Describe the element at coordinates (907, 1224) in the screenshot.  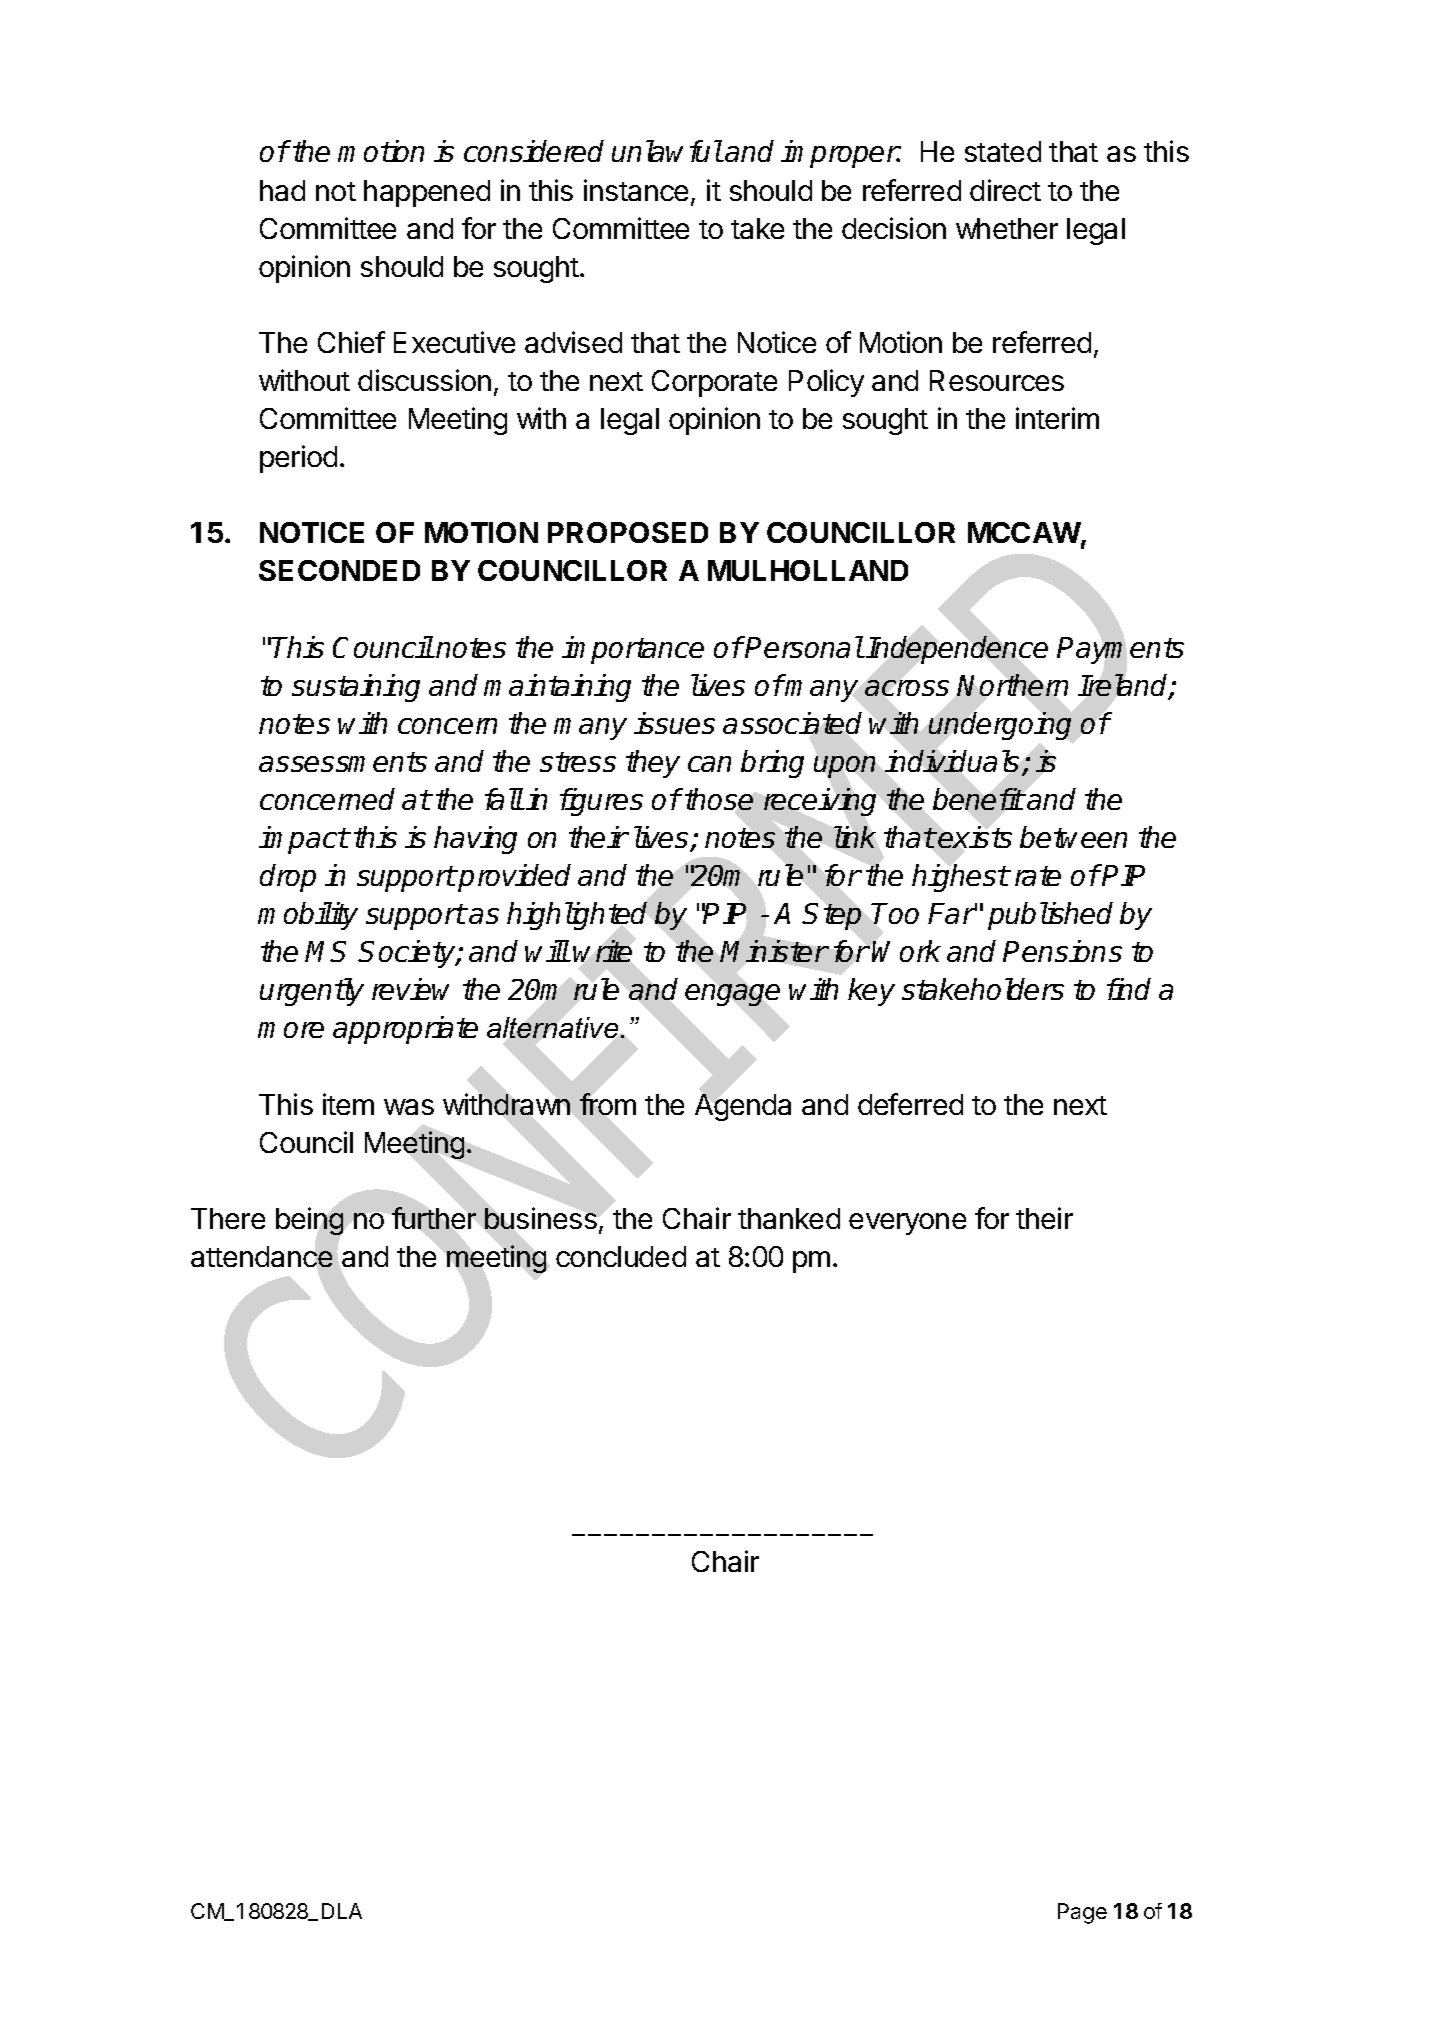
I see `everyone` at that location.
